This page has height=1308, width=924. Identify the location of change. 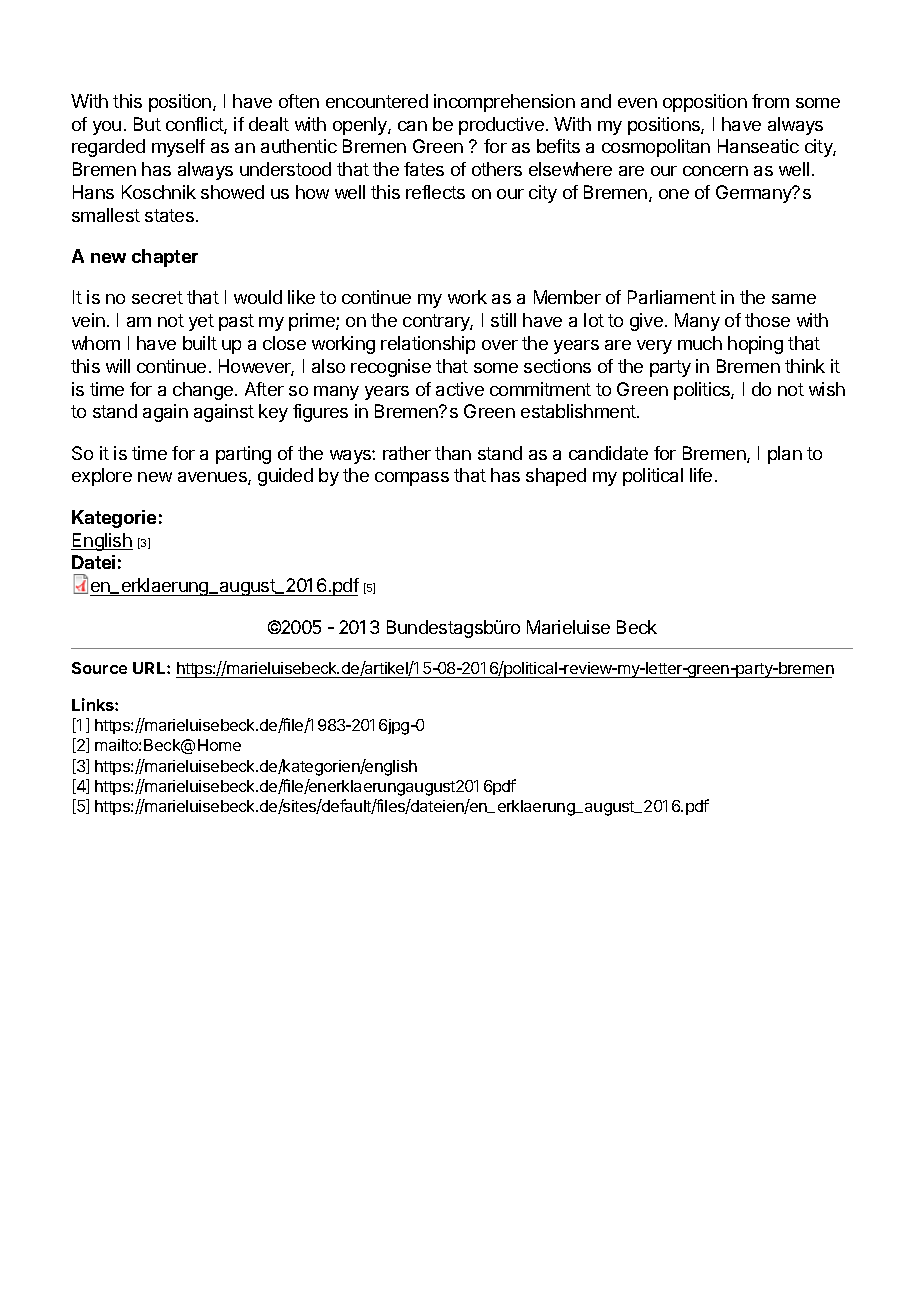
(204, 391).
